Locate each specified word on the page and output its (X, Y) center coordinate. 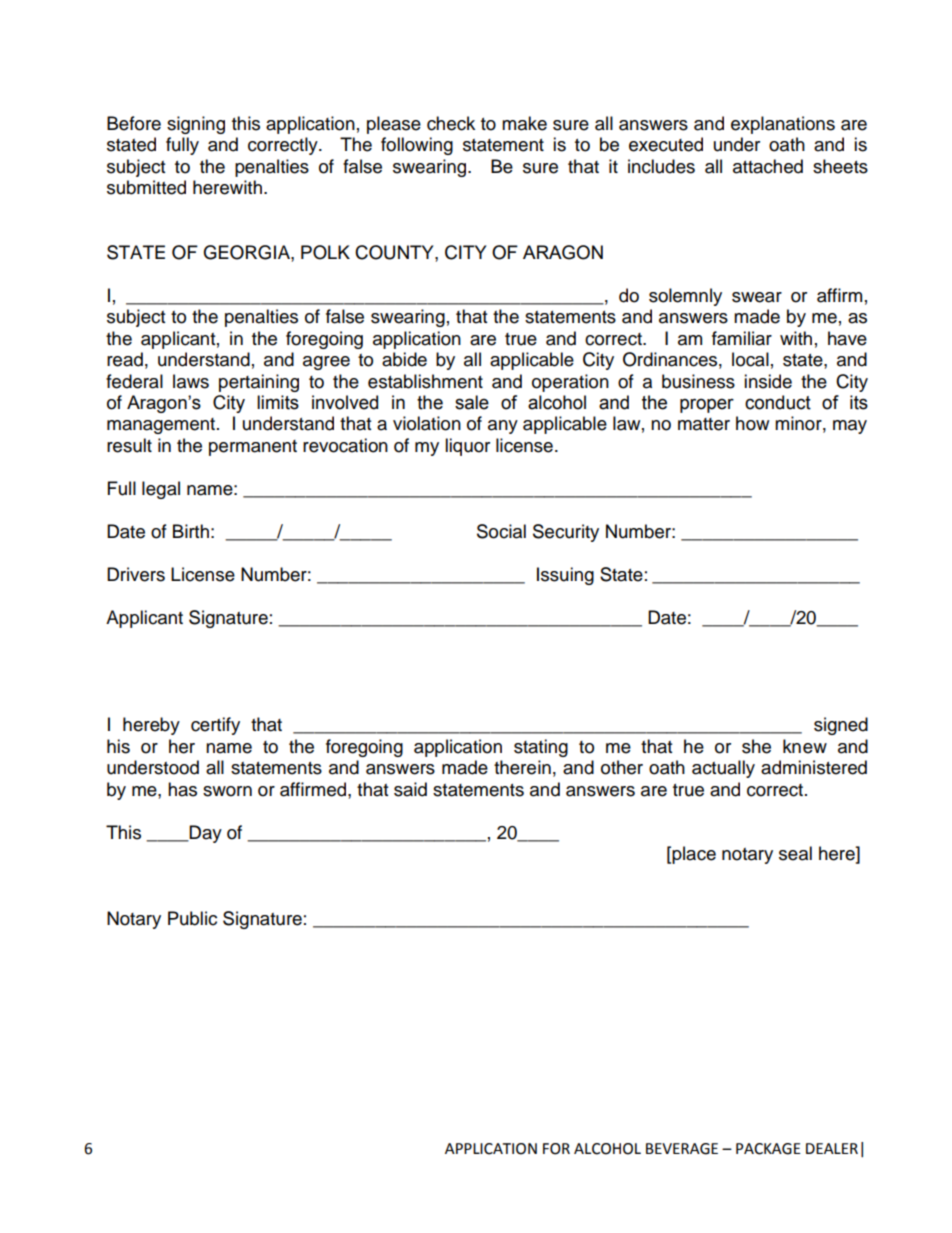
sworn (227, 791)
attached (768, 166)
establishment (425, 381)
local (750, 359)
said (410, 789)
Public (192, 918)
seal (795, 853)
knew (805, 746)
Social (501, 531)
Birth (191, 531)
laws (191, 381)
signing (196, 125)
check (451, 123)
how (752, 423)
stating (541, 748)
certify (215, 726)
